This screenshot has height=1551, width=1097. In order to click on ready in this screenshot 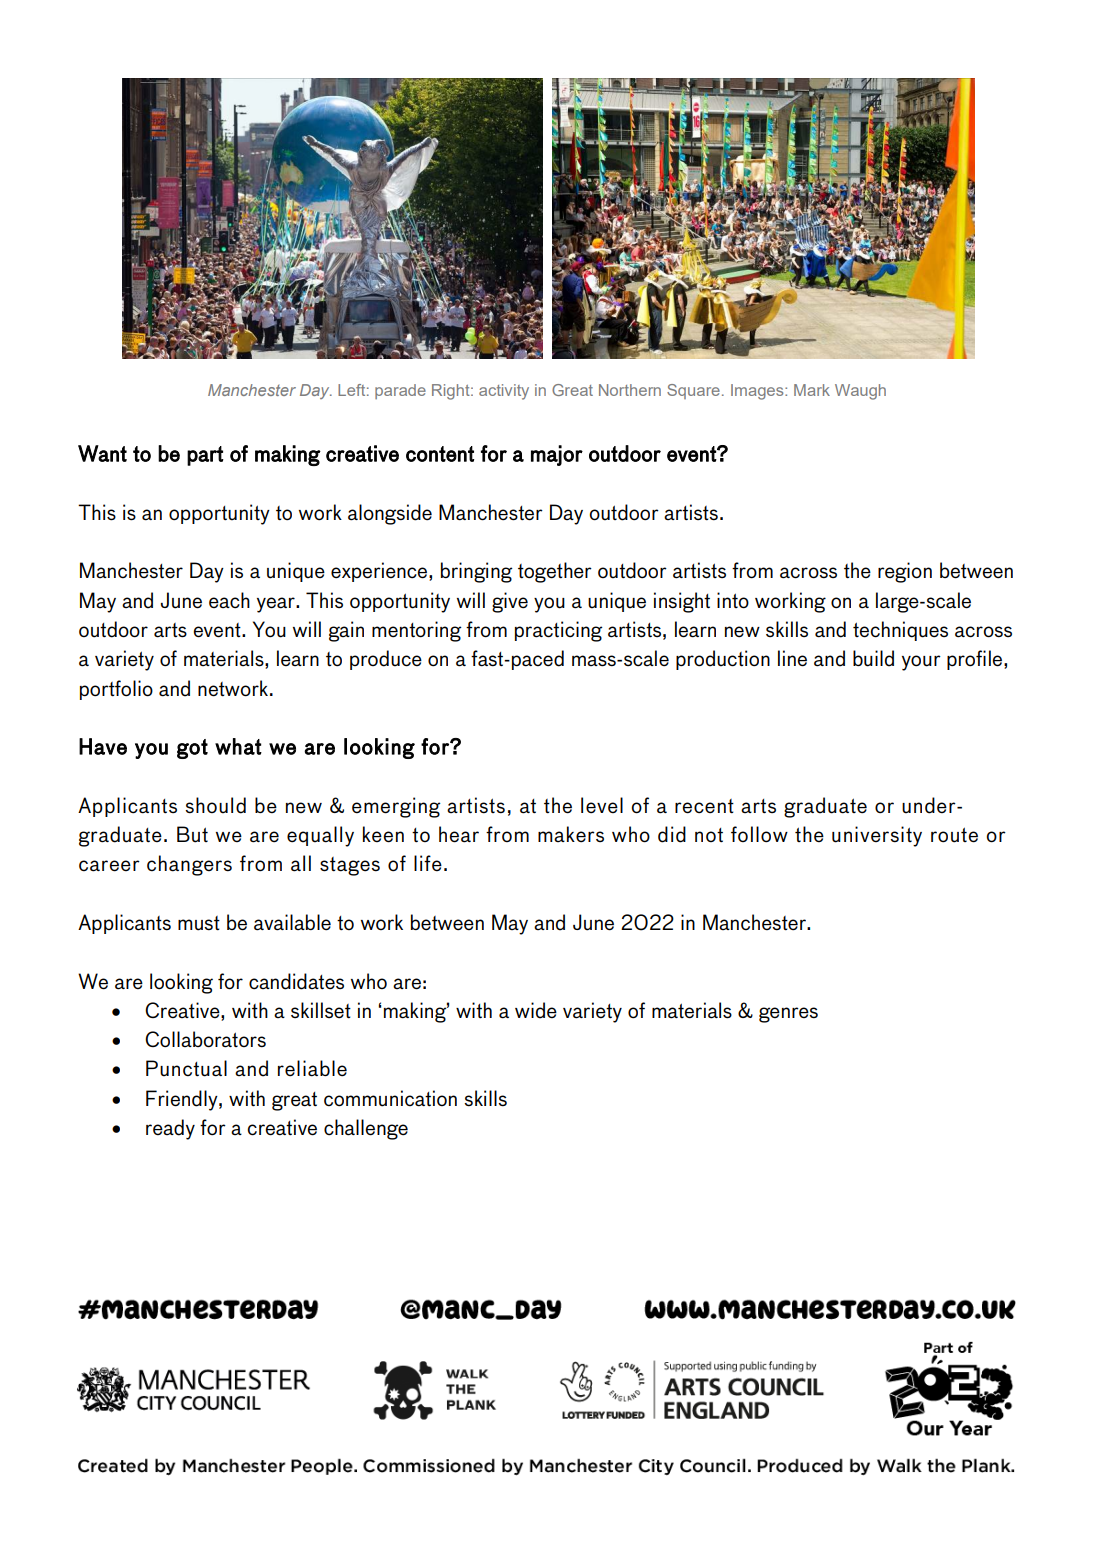, I will do `click(170, 1129)`.
